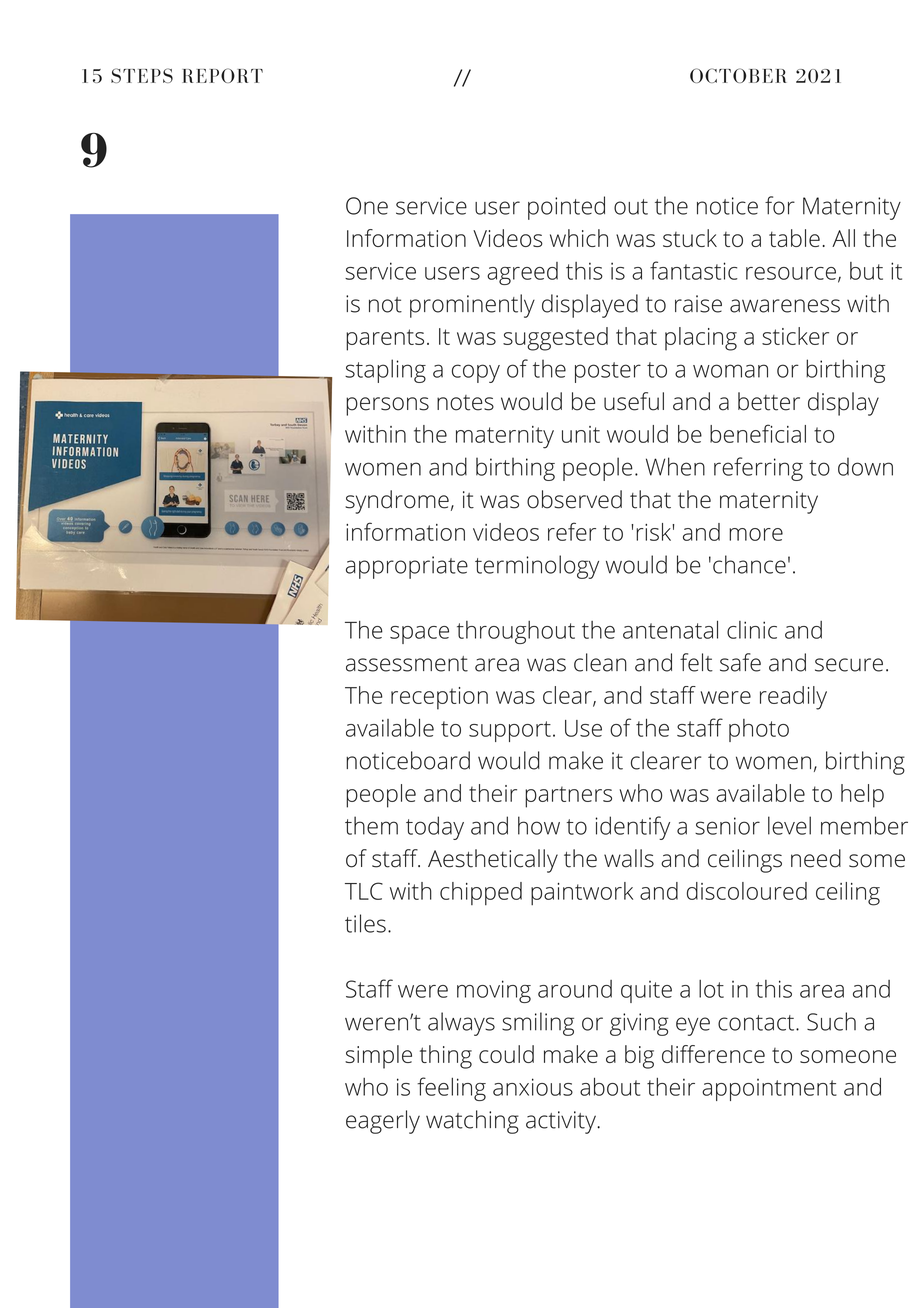 This screenshot has width=924, height=1308. Describe the element at coordinates (371, 825) in the screenshot. I see `them` at that location.
